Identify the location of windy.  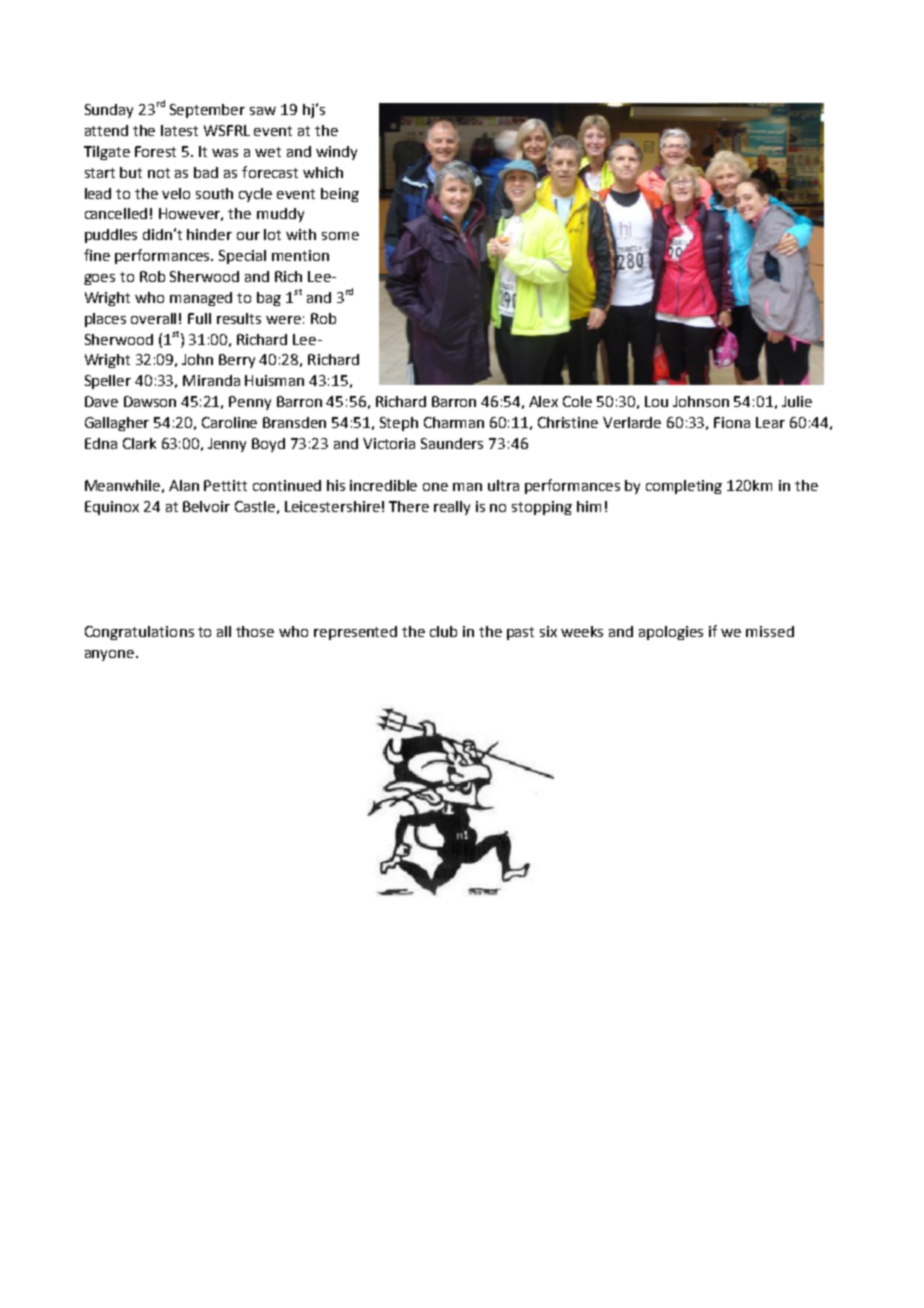
(336, 153).
